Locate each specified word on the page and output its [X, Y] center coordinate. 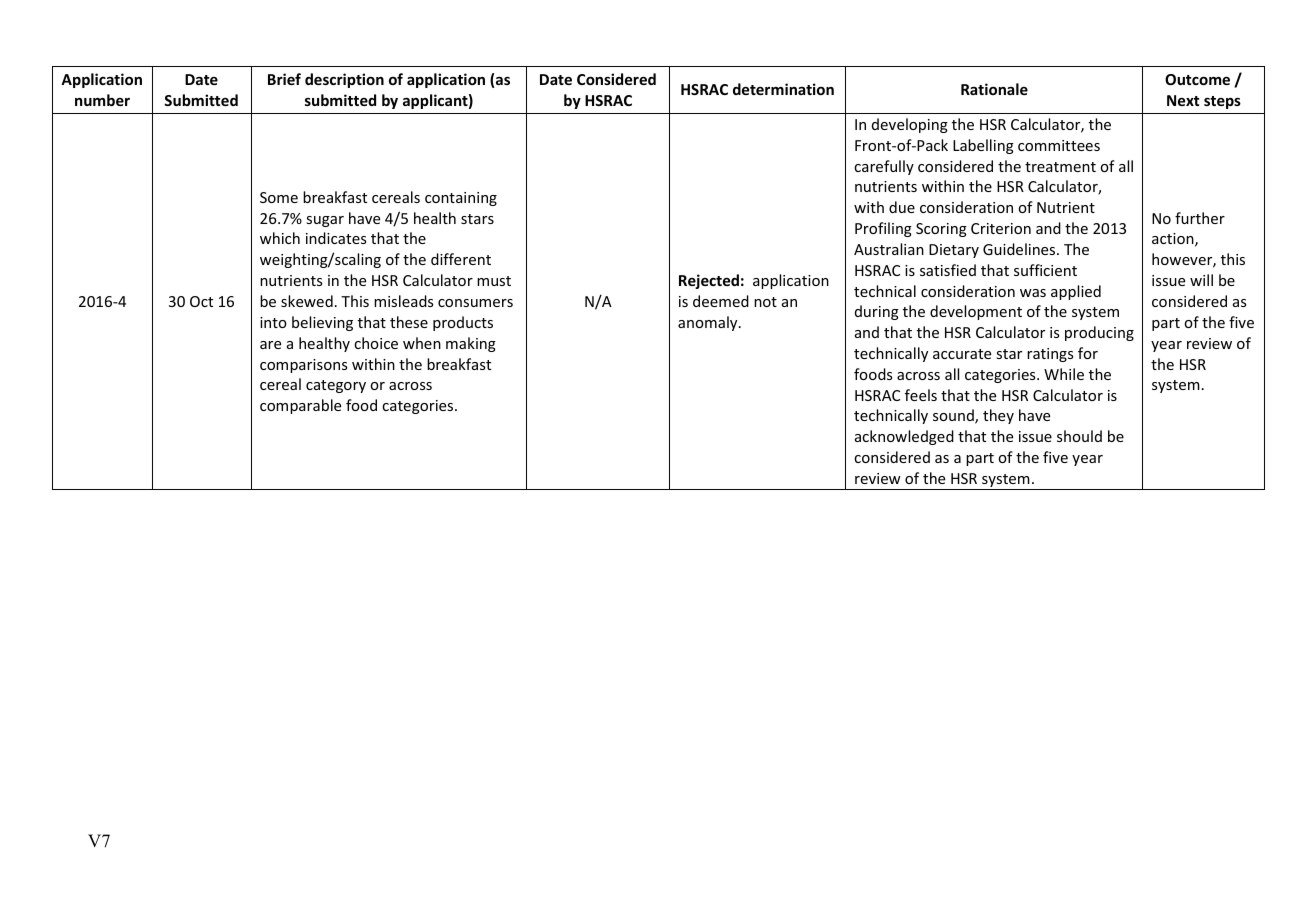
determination [783, 89]
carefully [884, 167]
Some [279, 197]
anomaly [709, 323]
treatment [1060, 167]
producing [1099, 333]
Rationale [994, 89]
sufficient [1045, 270]
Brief [284, 79]
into [273, 322]
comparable [300, 406]
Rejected [709, 281]
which [280, 238]
